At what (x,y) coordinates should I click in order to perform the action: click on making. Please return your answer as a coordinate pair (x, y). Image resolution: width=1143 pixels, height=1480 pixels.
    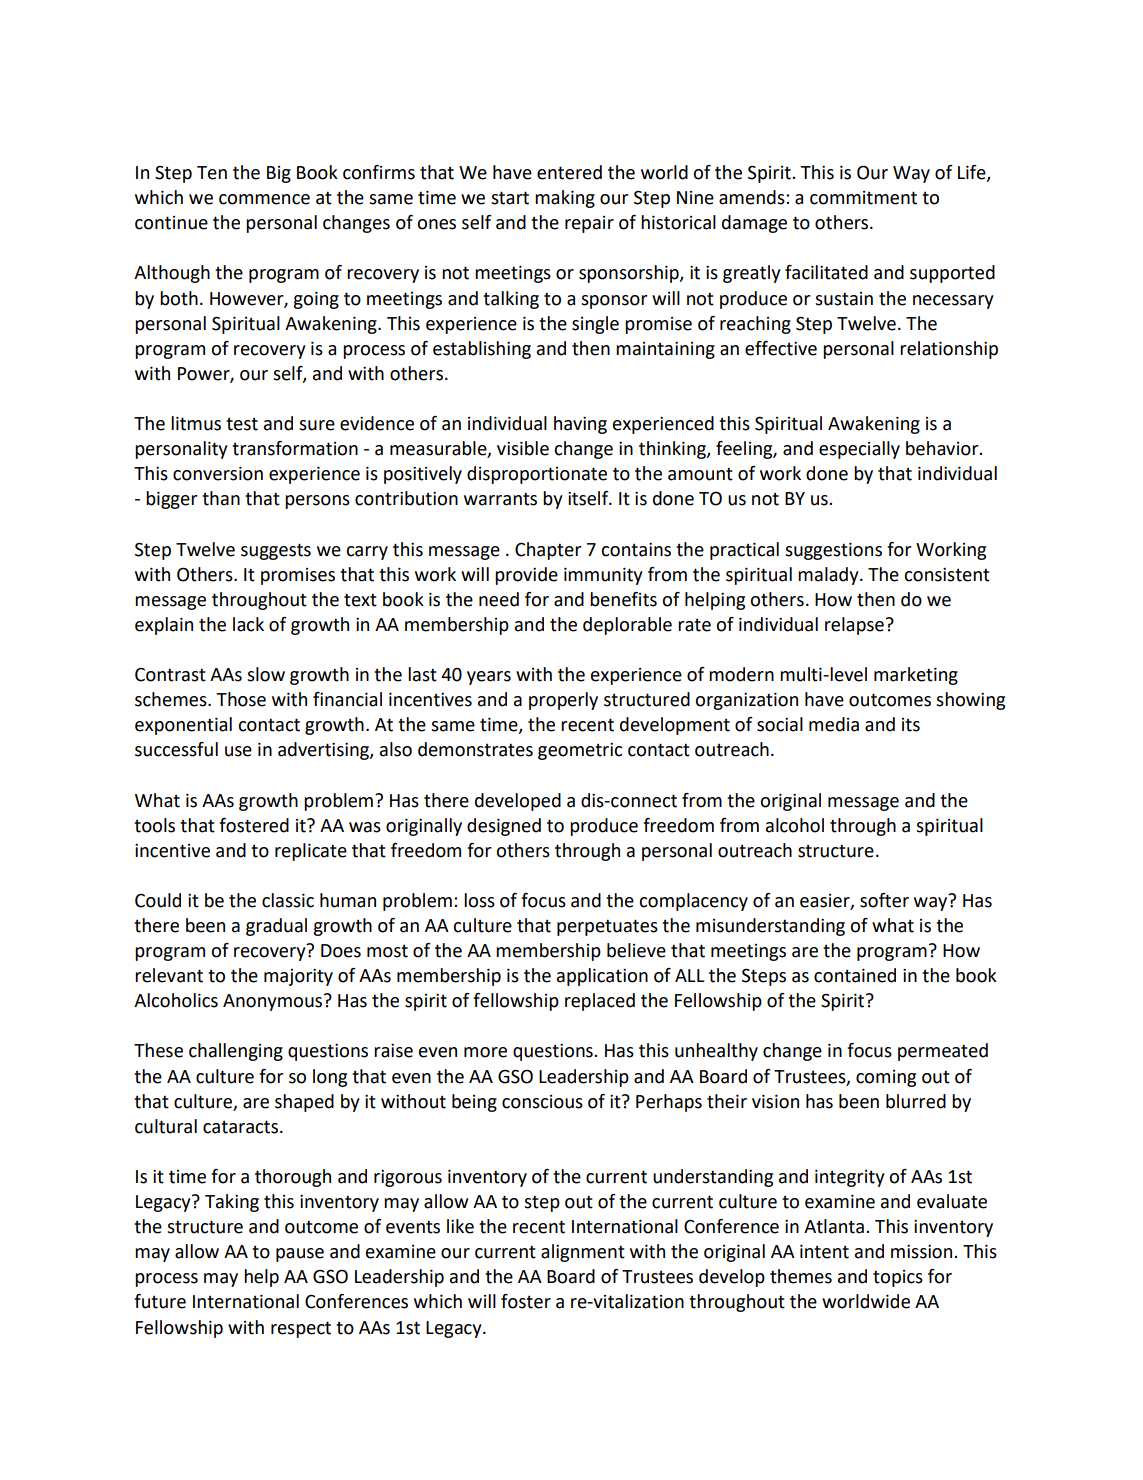
    Looking at the image, I should click on (565, 199).
